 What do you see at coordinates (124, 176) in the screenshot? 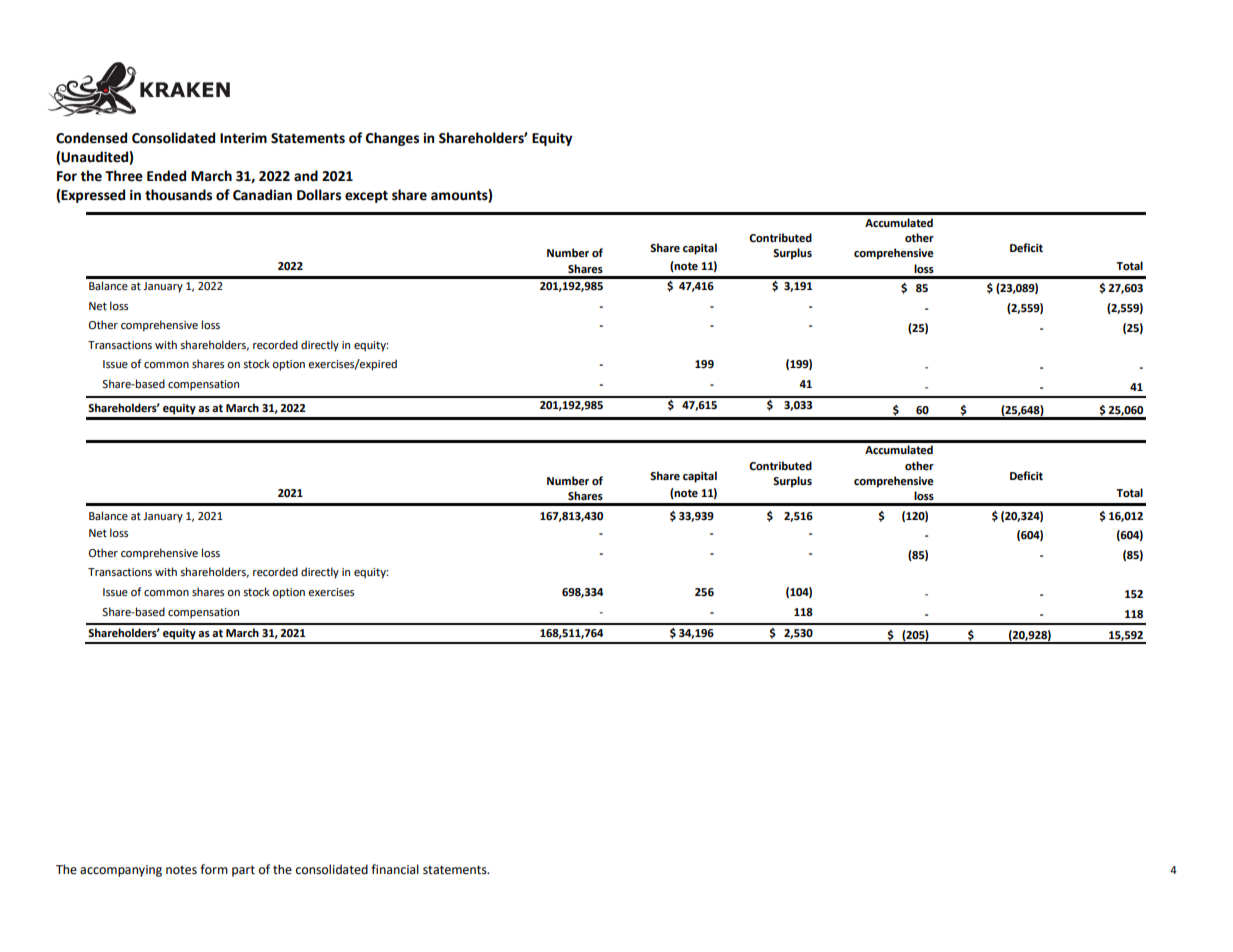
I see `Three` at bounding box center [124, 176].
